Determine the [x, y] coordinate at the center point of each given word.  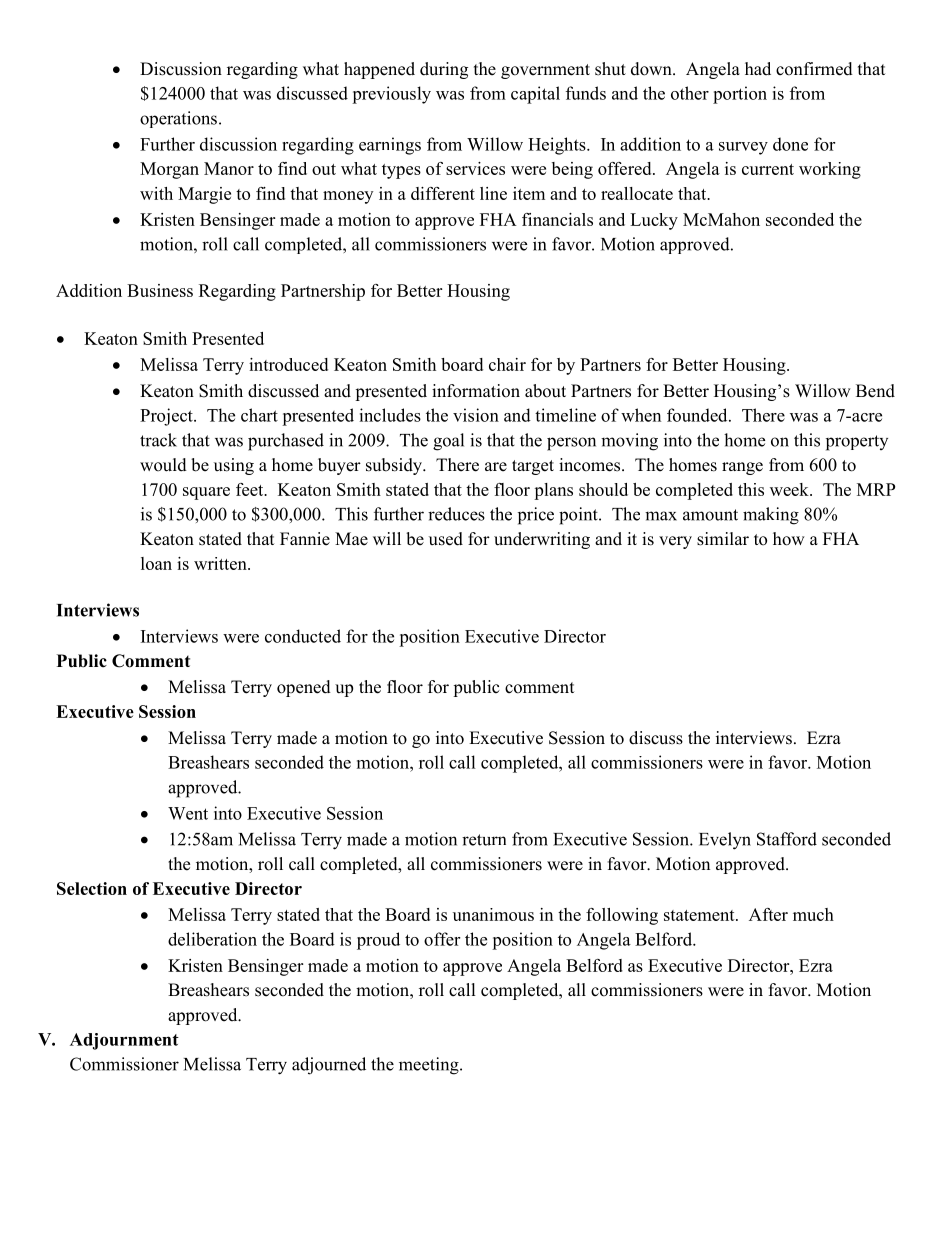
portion [740, 95]
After [768, 914]
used [446, 539]
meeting [430, 1066]
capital [535, 95]
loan [156, 563]
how [789, 539]
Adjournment [124, 1041]
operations [178, 119]
